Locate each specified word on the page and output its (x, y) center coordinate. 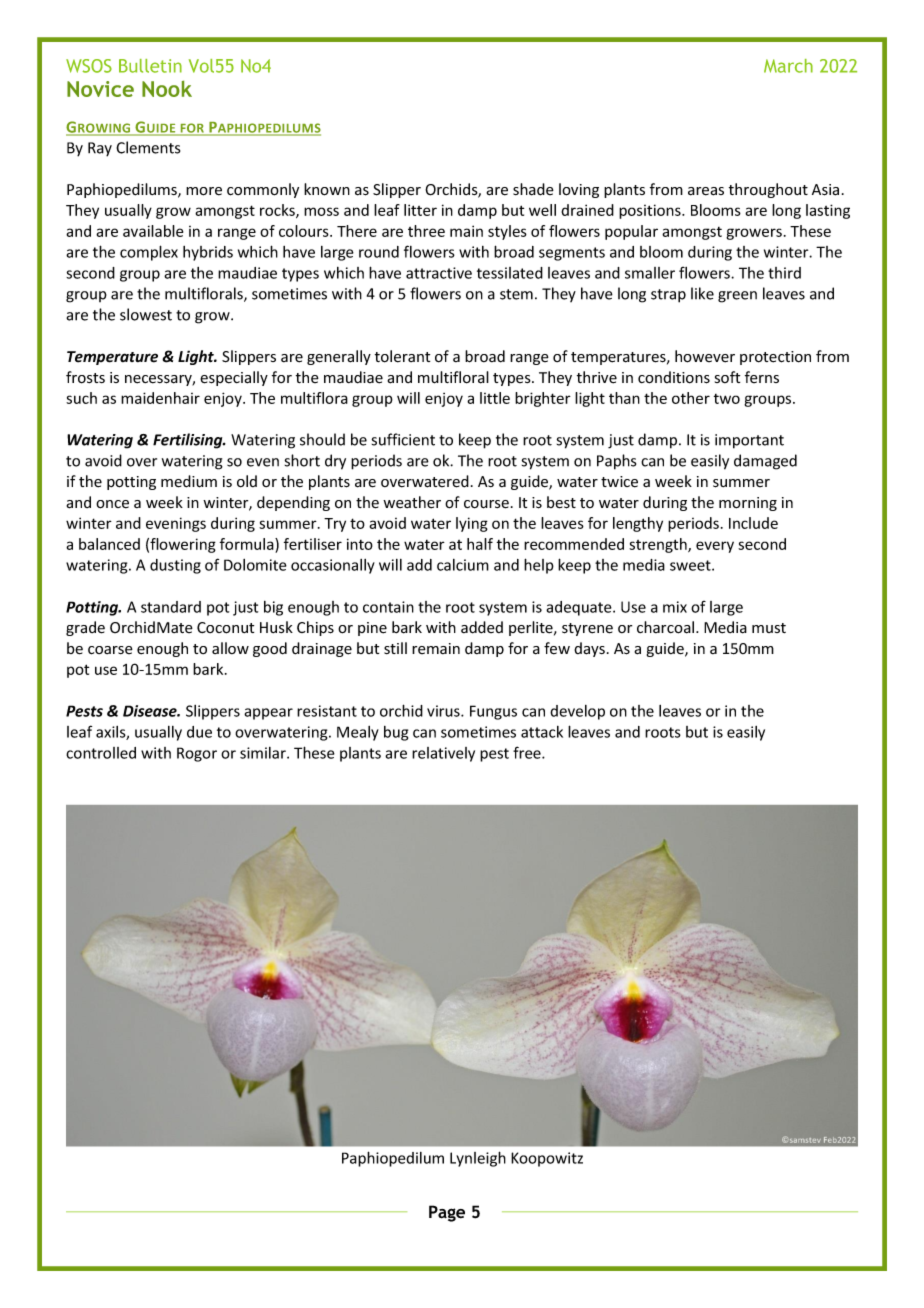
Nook (167, 88)
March (788, 66)
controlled (101, 753)
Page (447, 1213)
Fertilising (189, 441)
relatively (443, 754)
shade (533, 189)
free (528, 752)
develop (577, 712)
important (749, 441)
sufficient (403, 439)
